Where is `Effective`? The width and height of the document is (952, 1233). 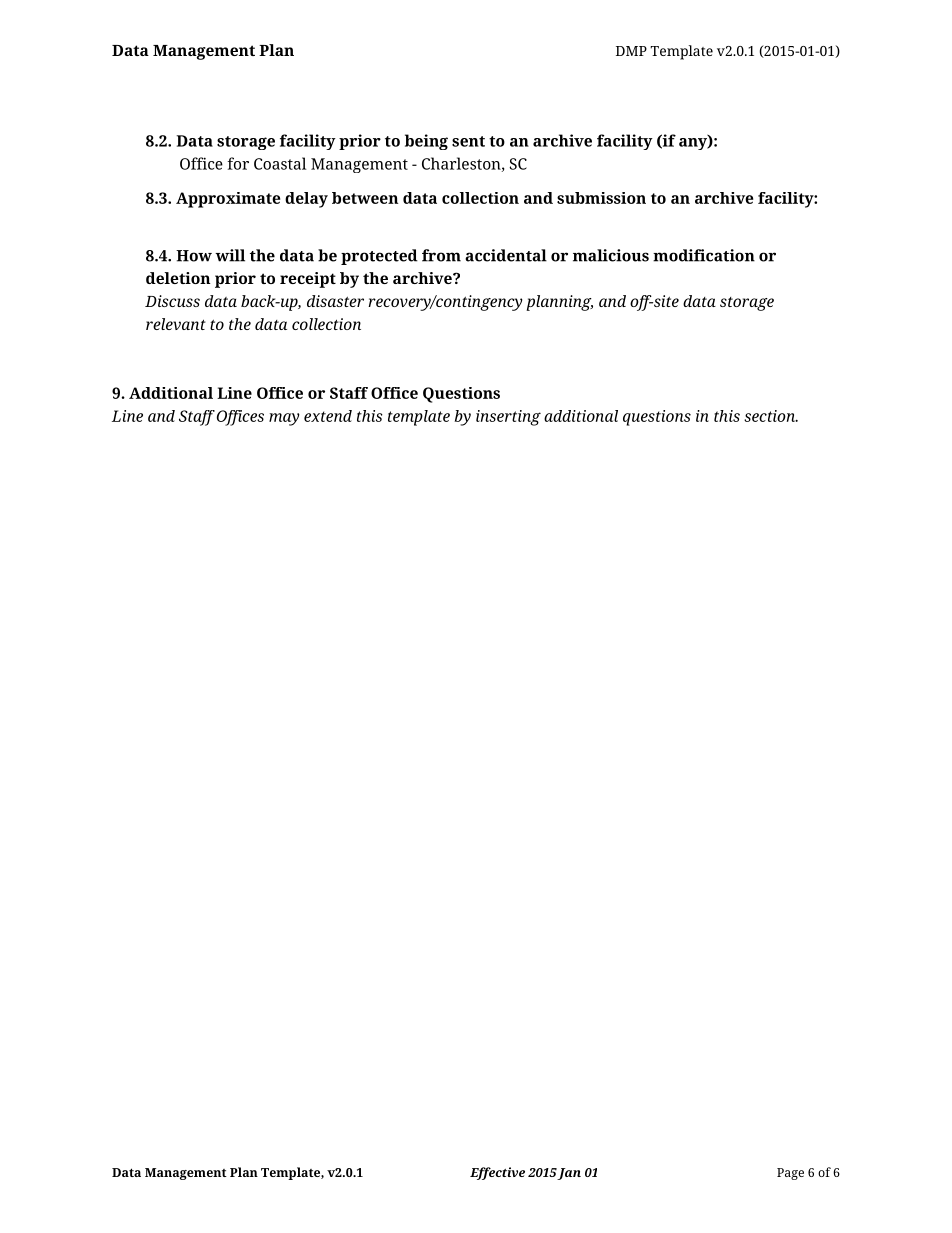 Effective is located at coordinates (497, 1173).
